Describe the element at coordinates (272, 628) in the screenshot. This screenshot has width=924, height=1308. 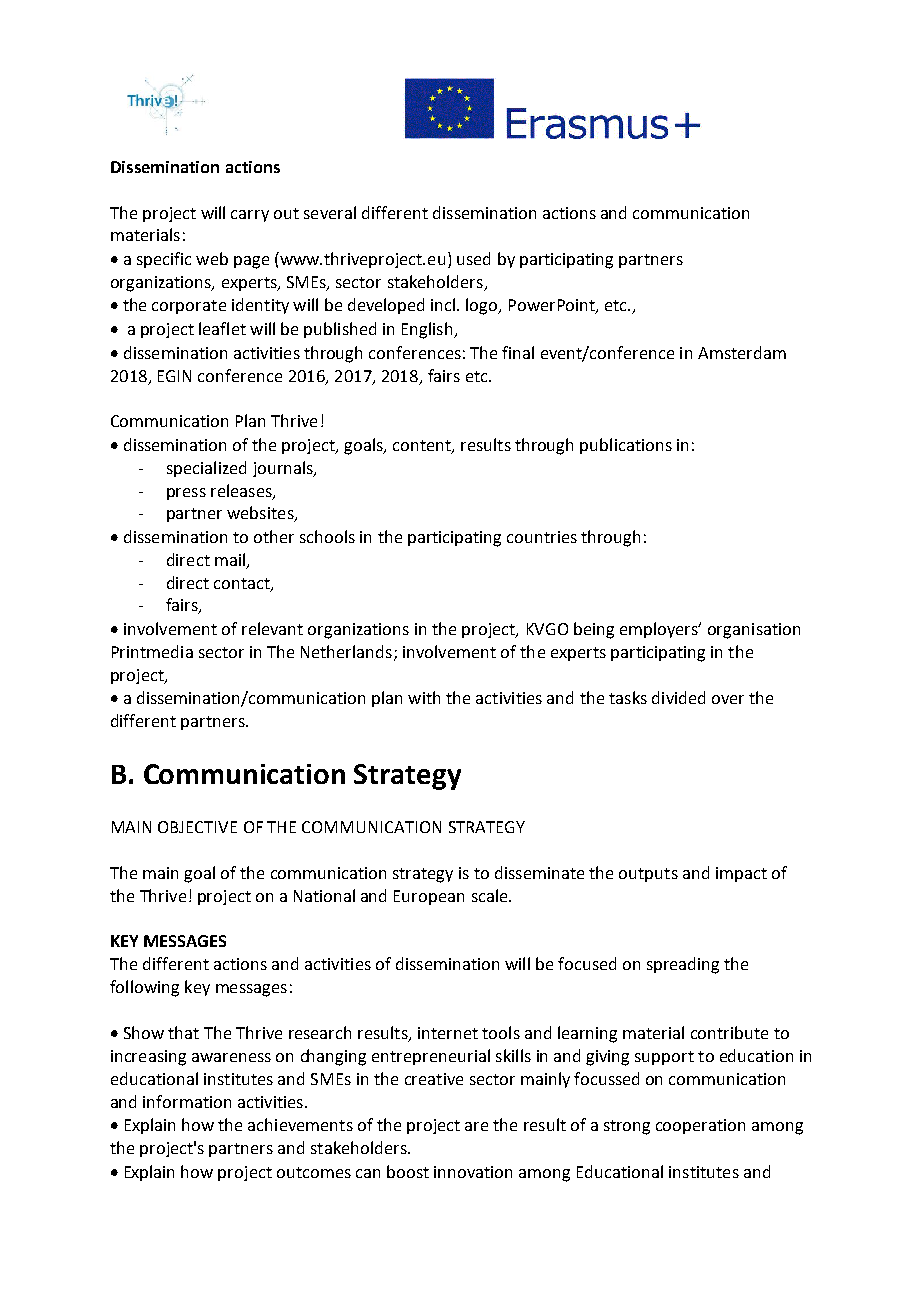
I see `relevant` at that location.
